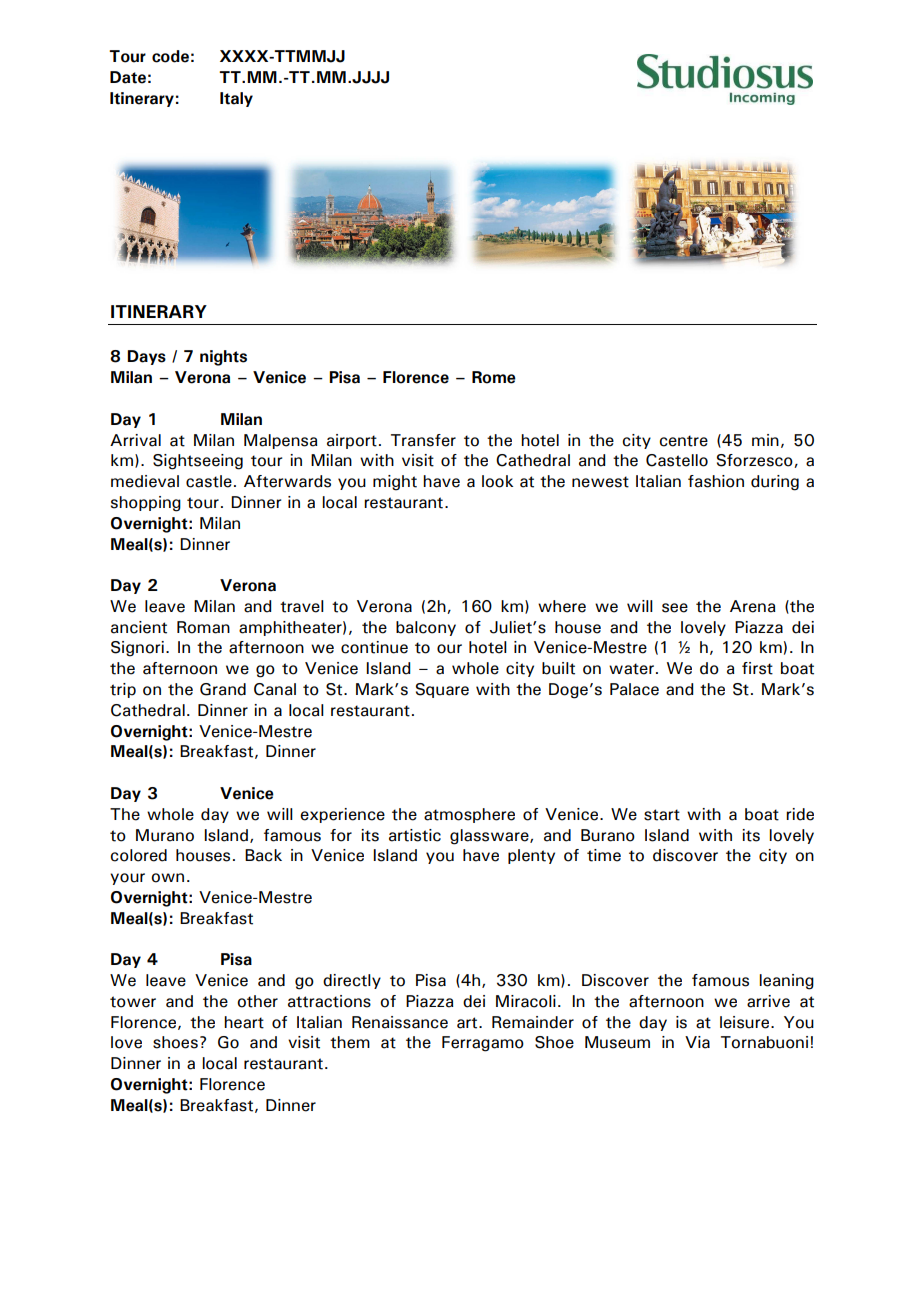  I want to click on heart, so click(244, 1022).
